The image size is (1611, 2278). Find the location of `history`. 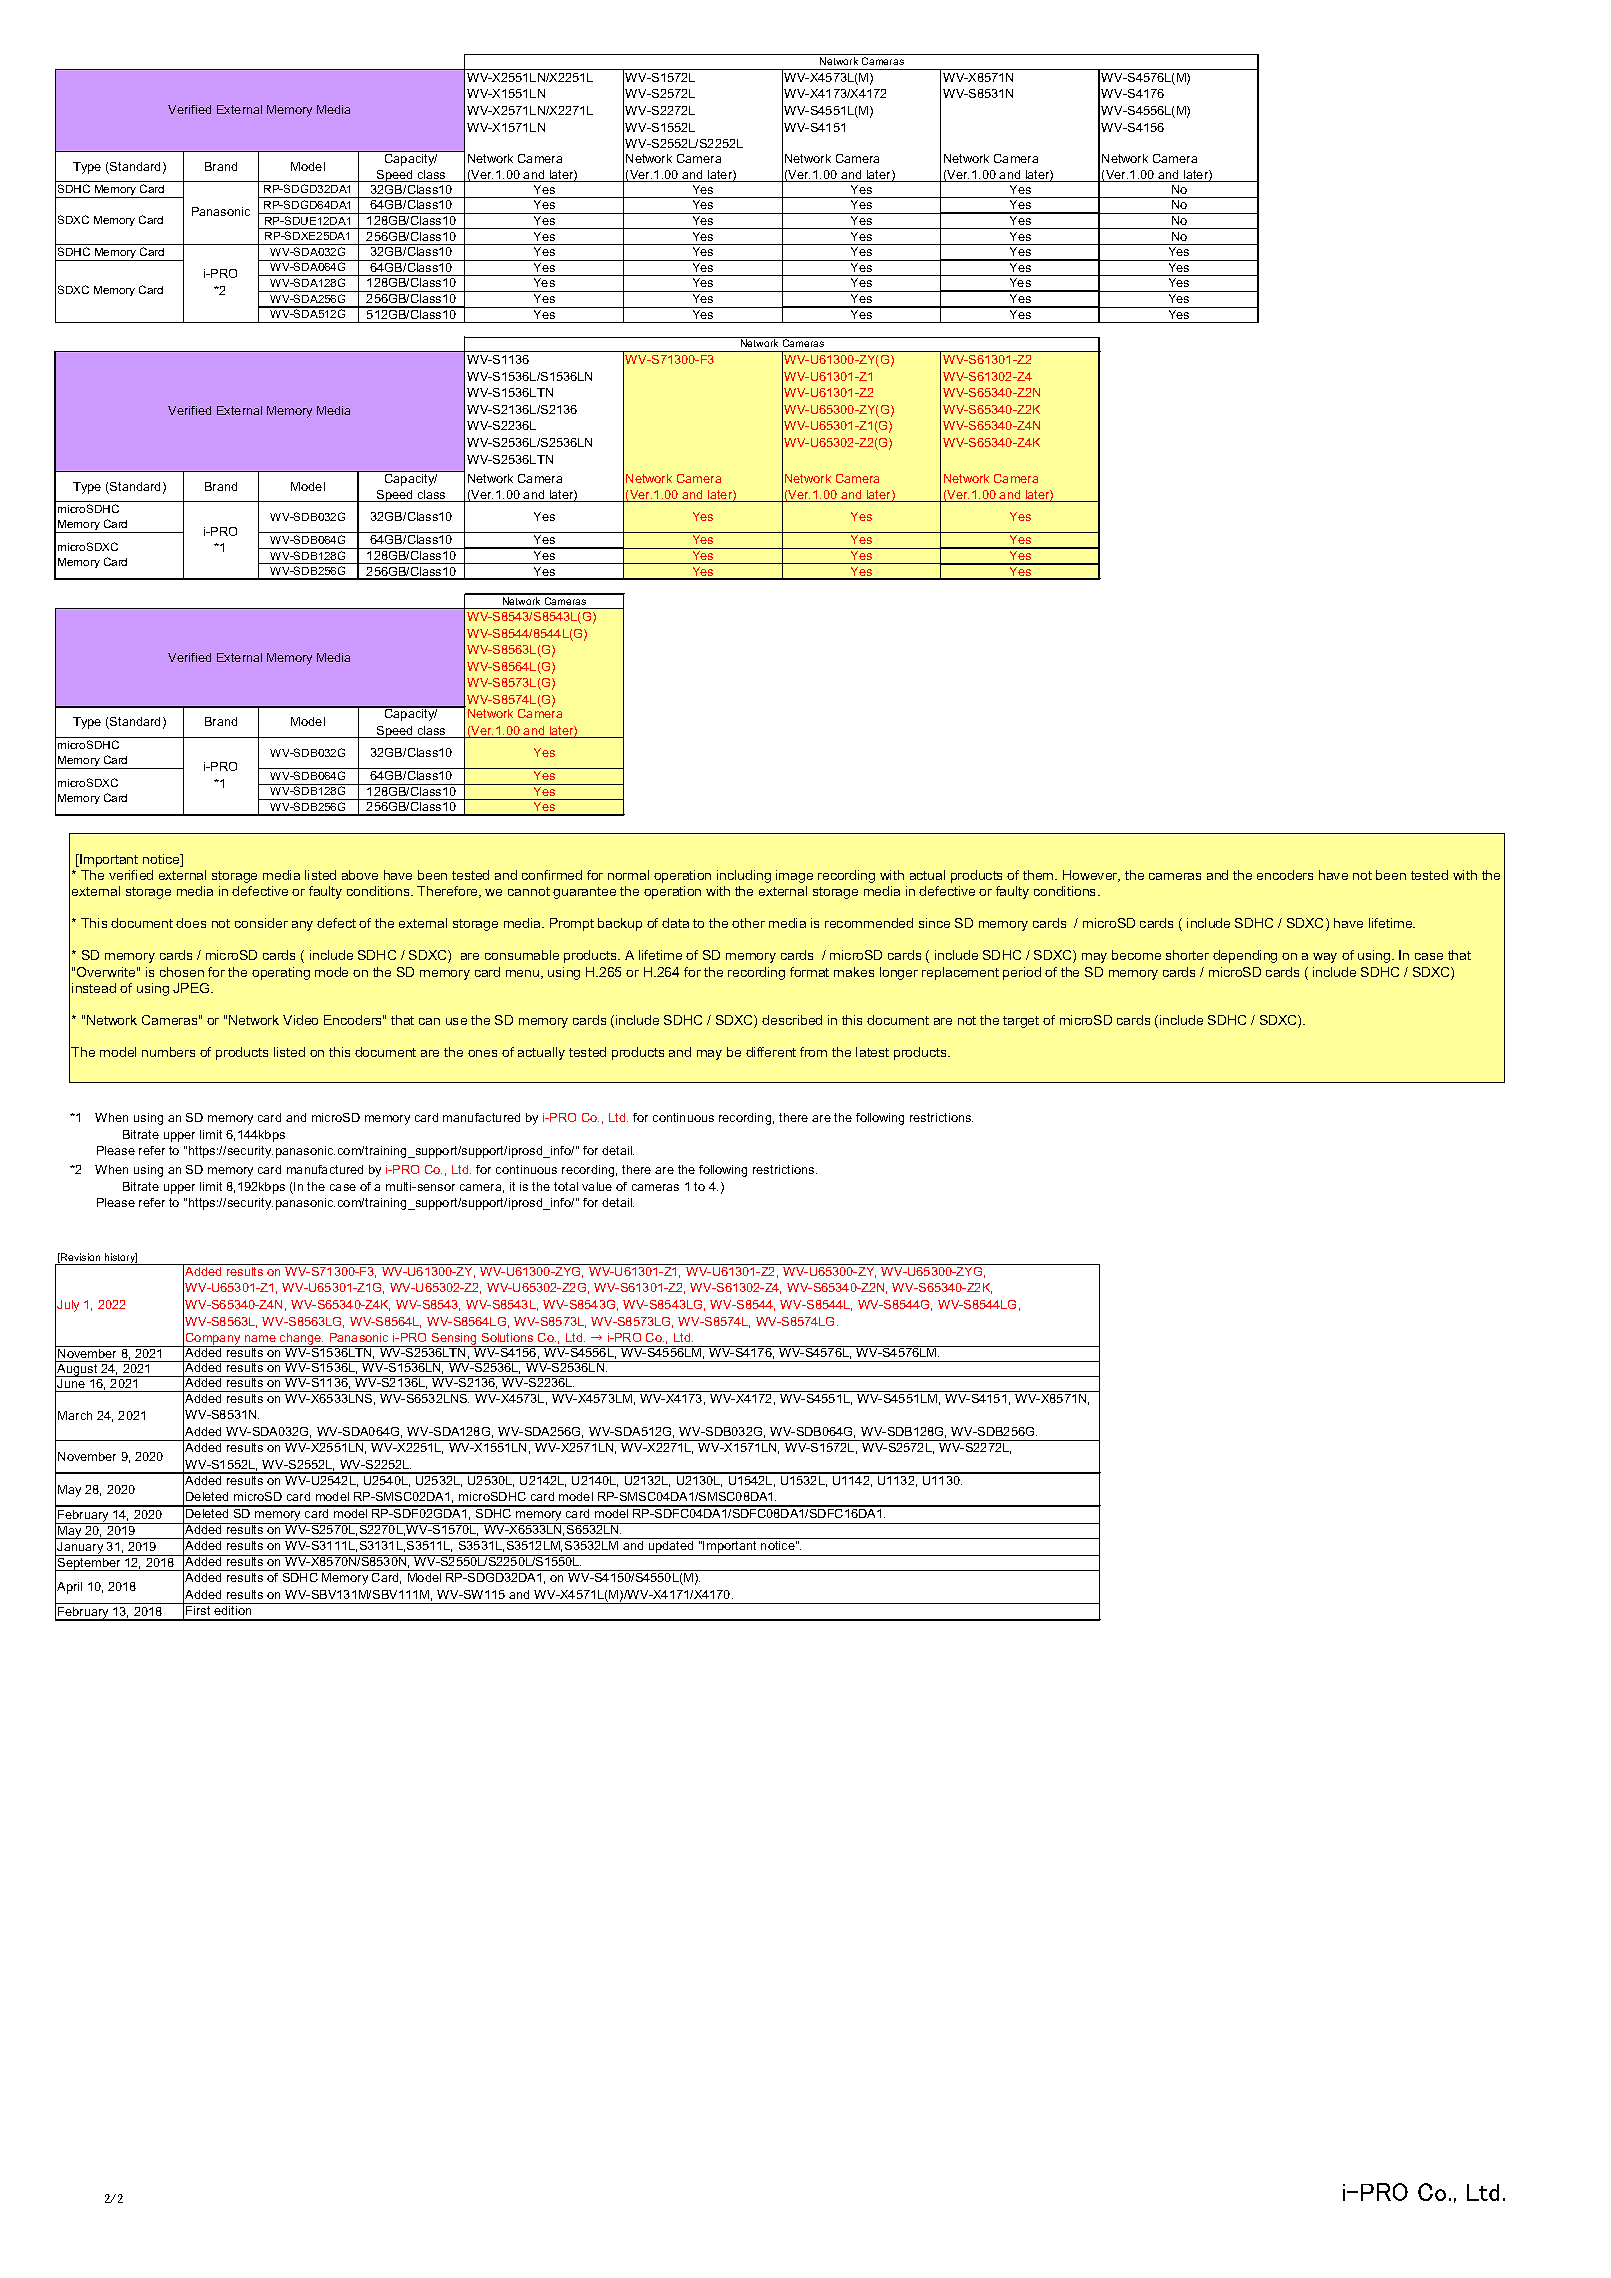

history is located at coordinates (120, 1259).
